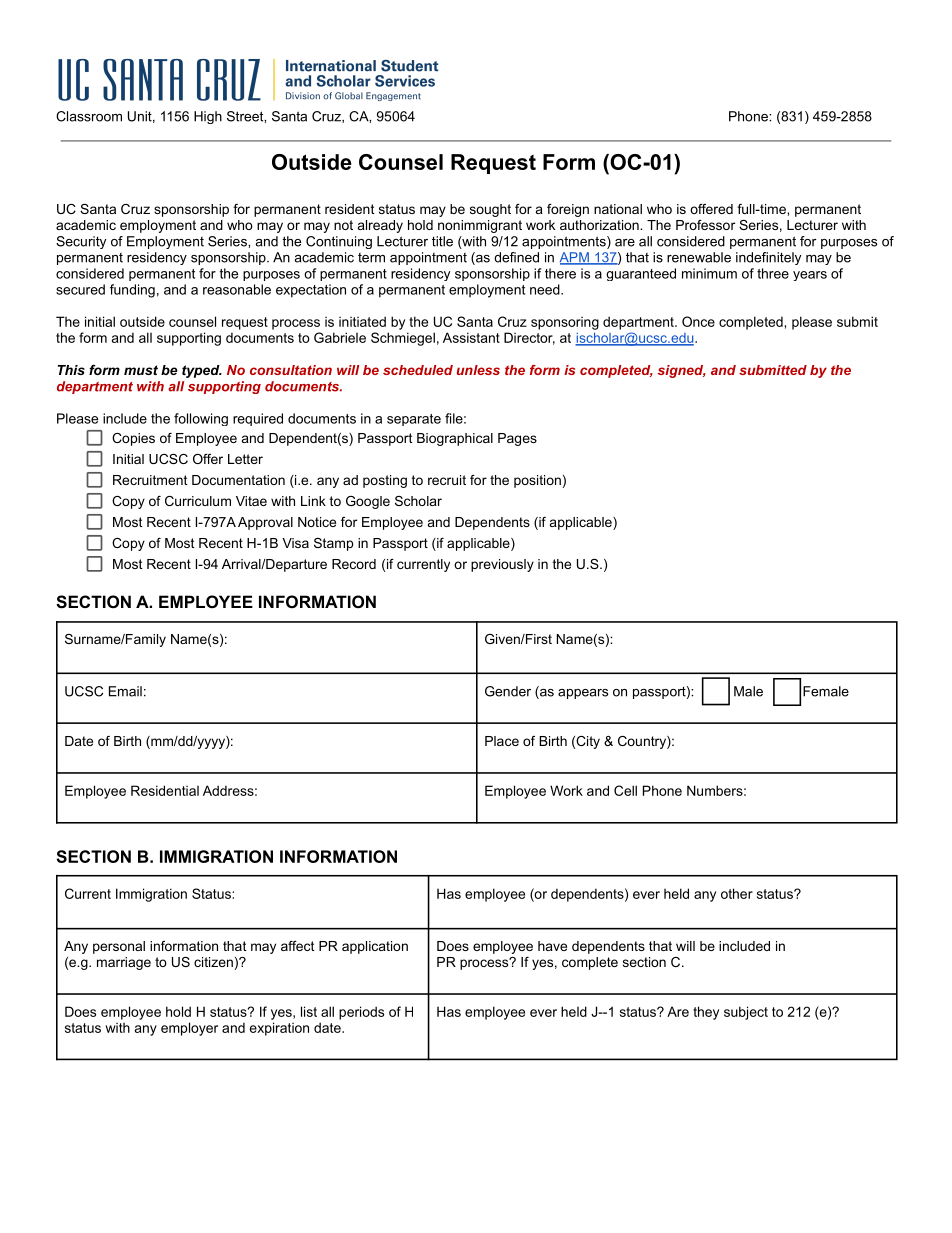  Describe the element at coordinates (502, 741) in the image. I see `Place` at that location.
